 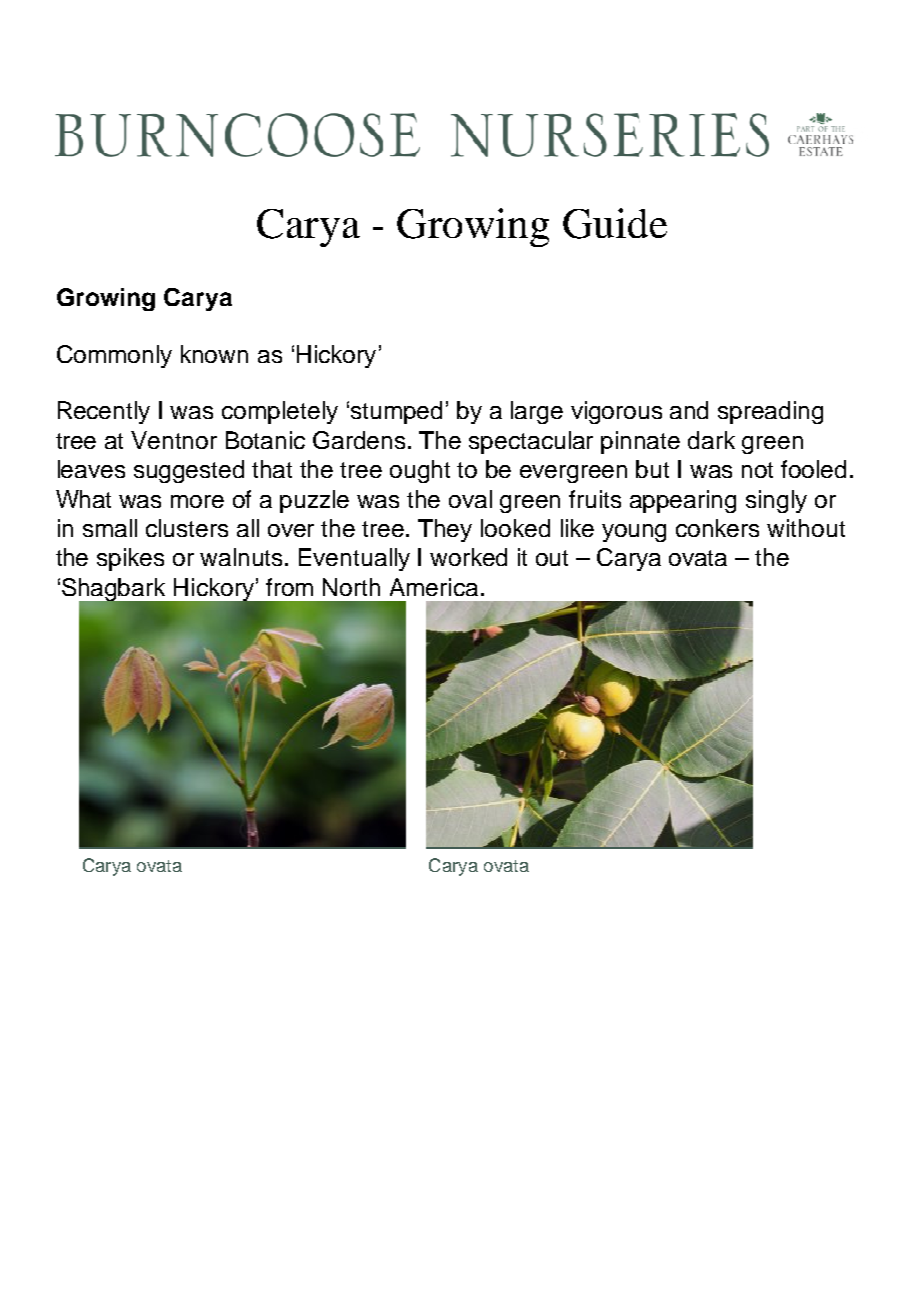 What do you see at coordinates (214, 354) in the screenshot?
I see `known` at bounding box center [214, 354].
